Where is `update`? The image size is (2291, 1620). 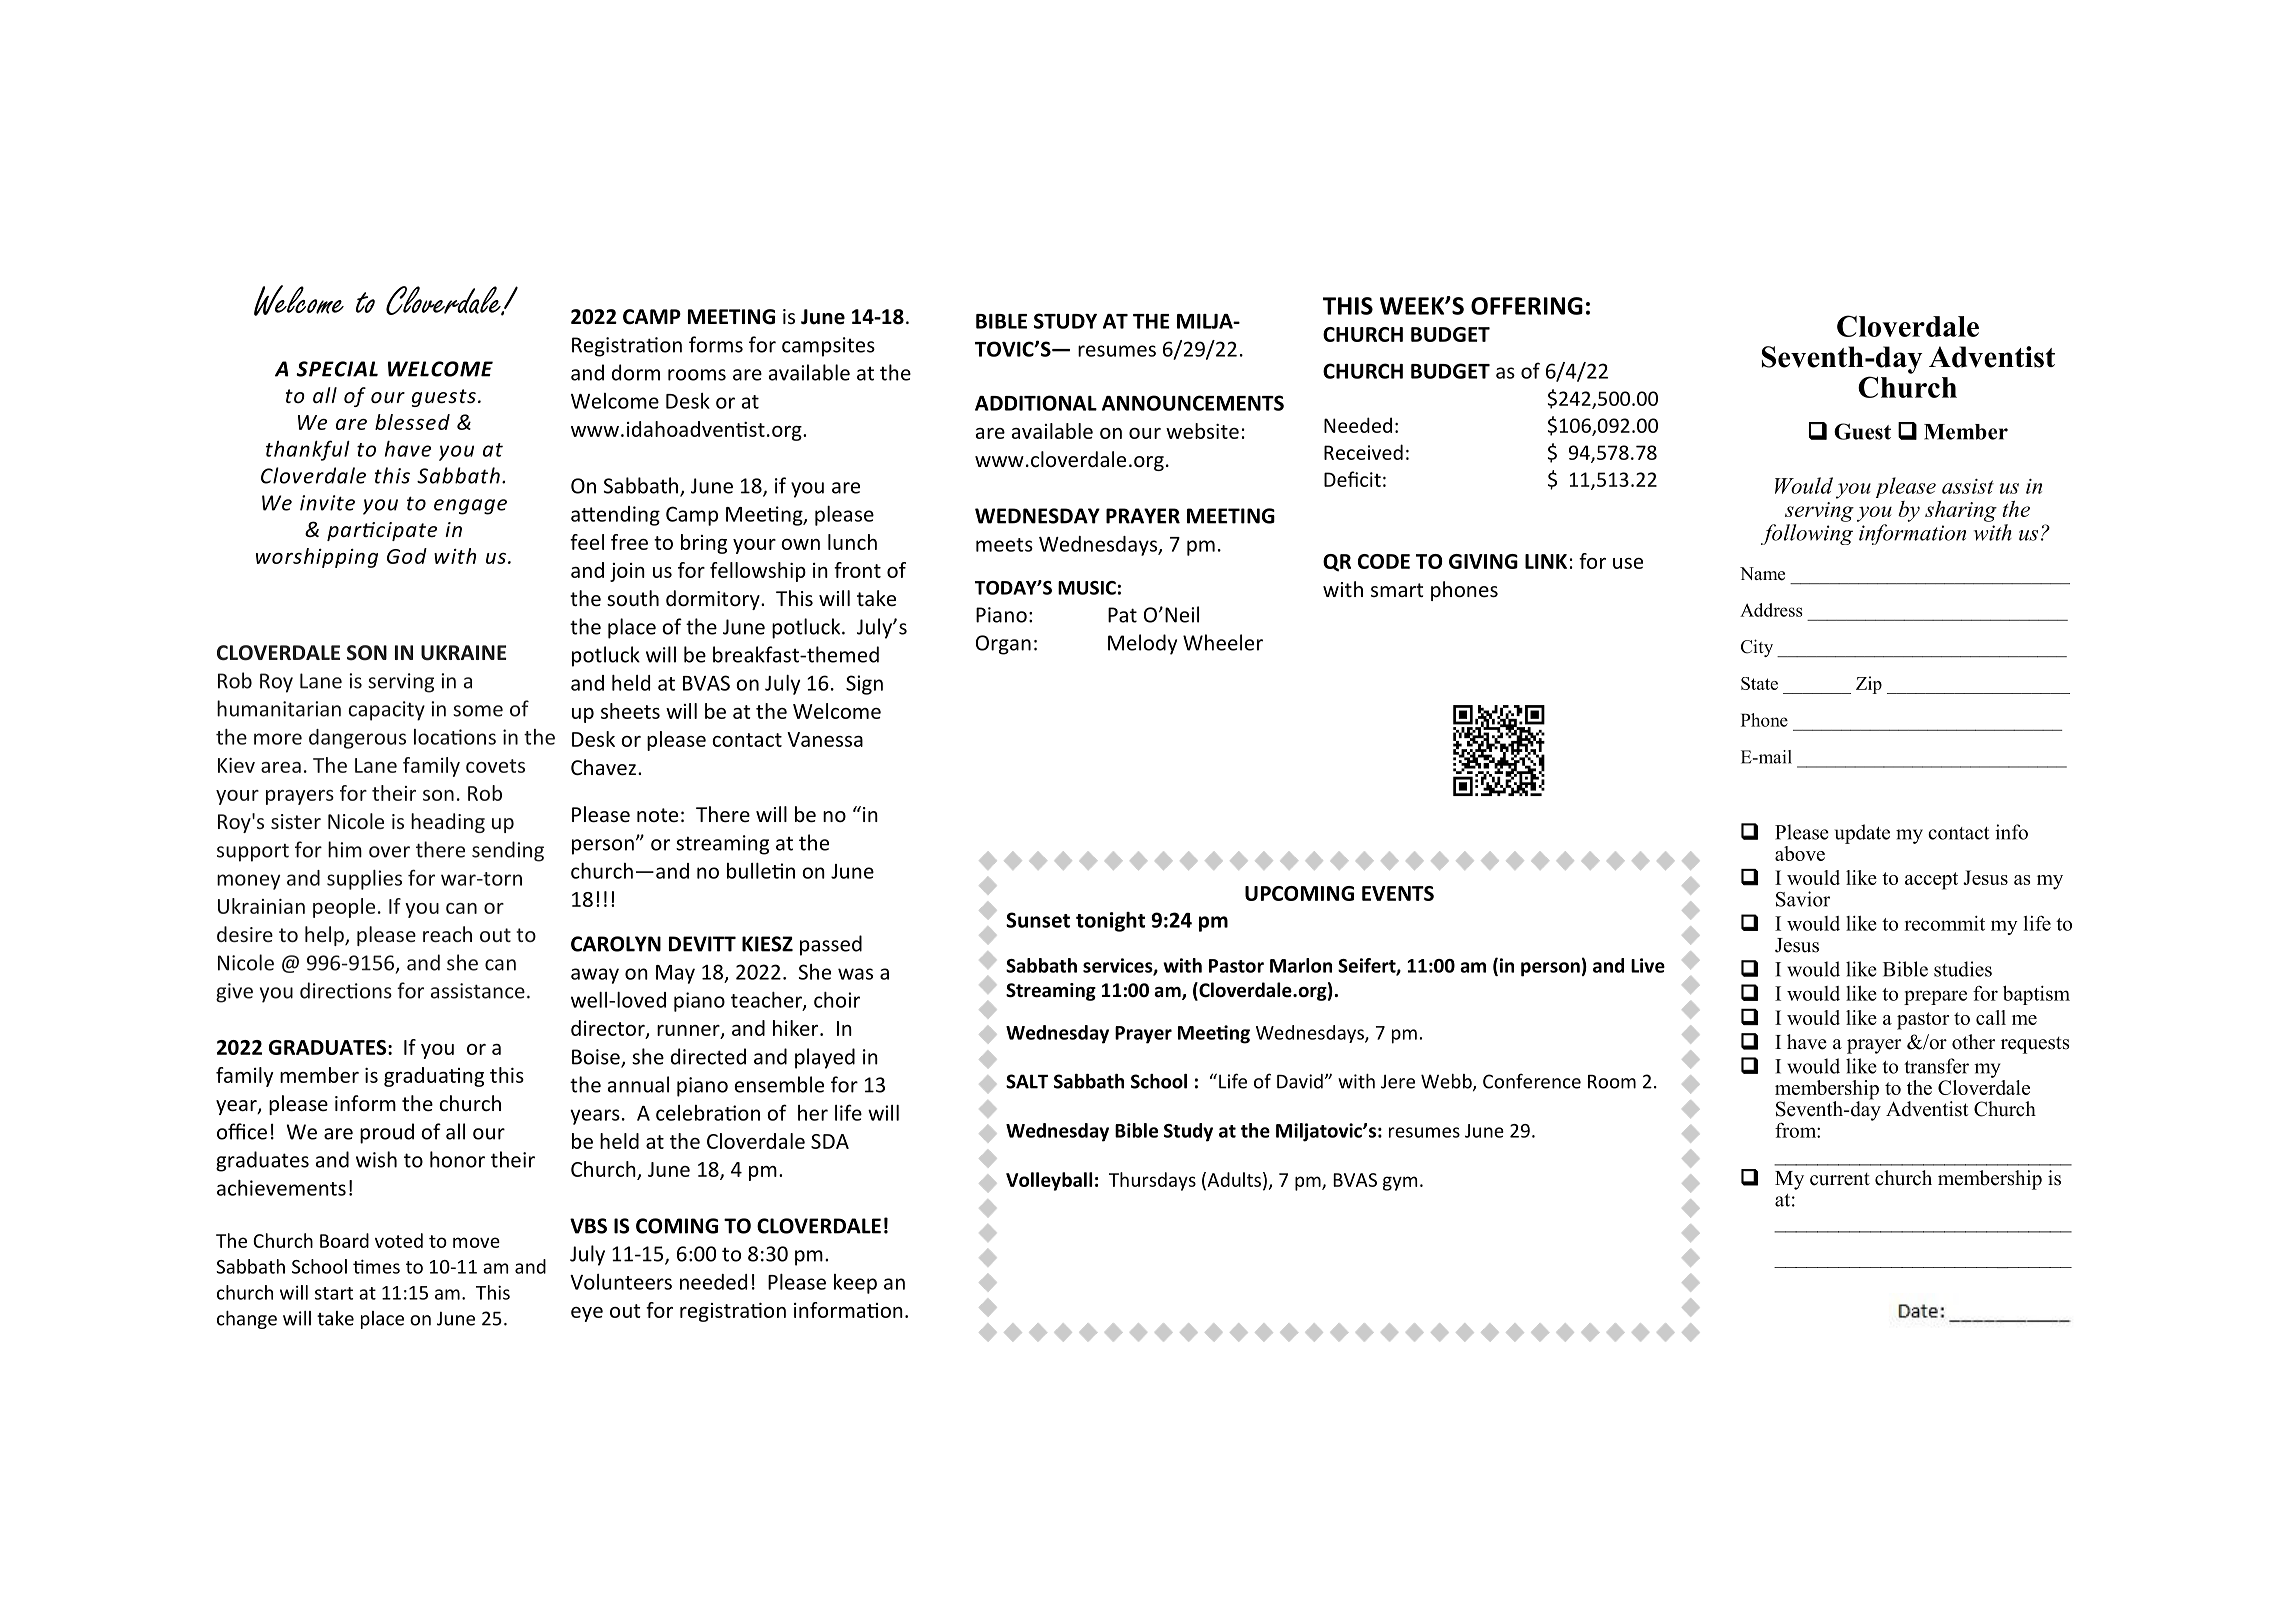
update is located at coordinates (1862, 834).
